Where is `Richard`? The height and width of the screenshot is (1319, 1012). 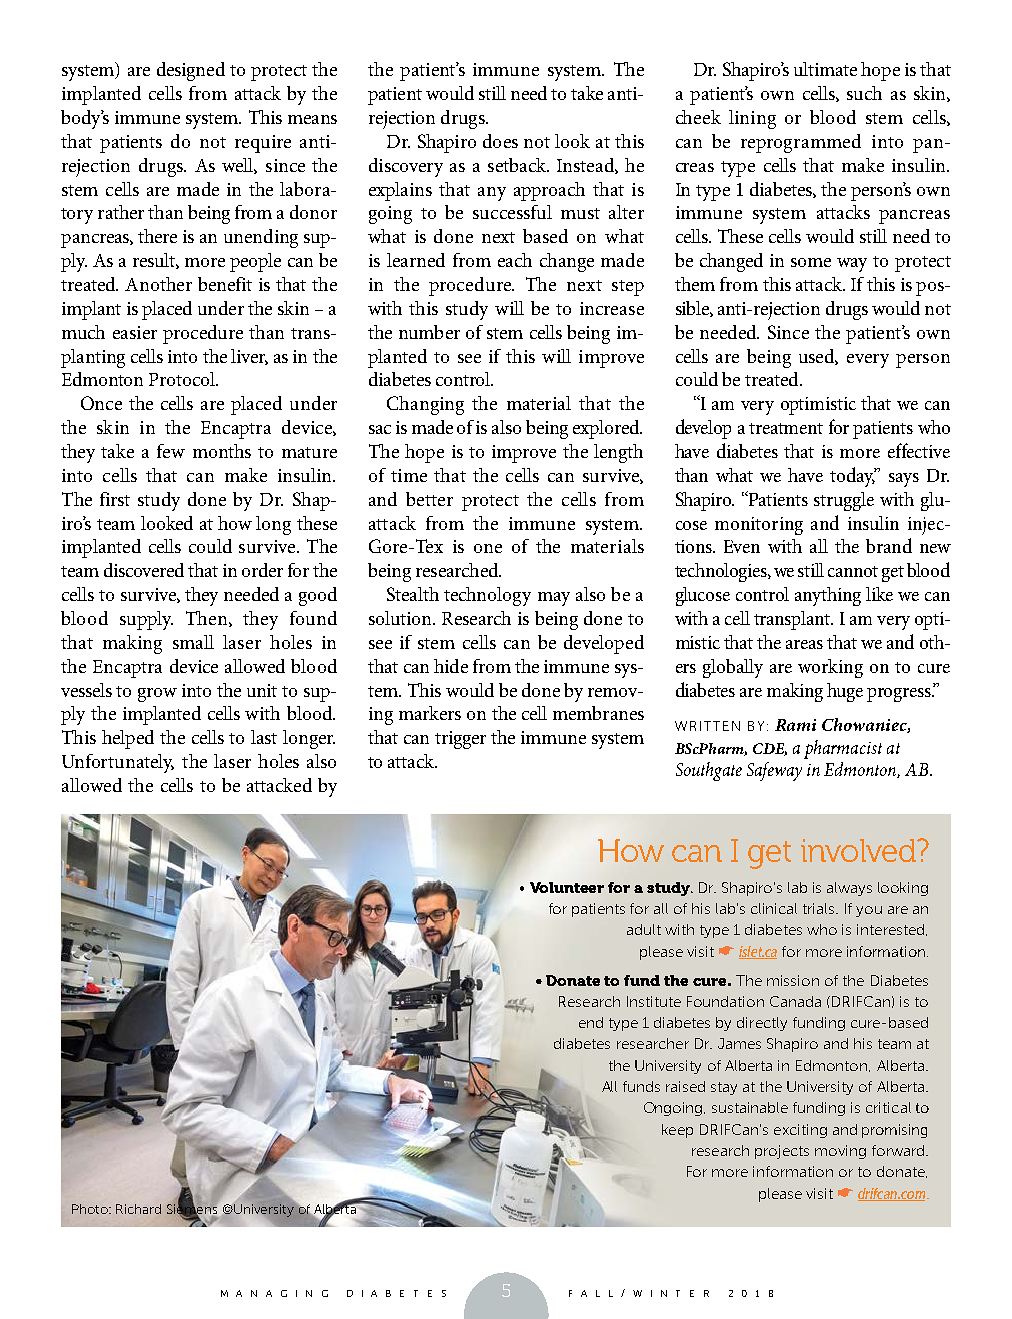 Richard is located at coordinates (138, 1209).
